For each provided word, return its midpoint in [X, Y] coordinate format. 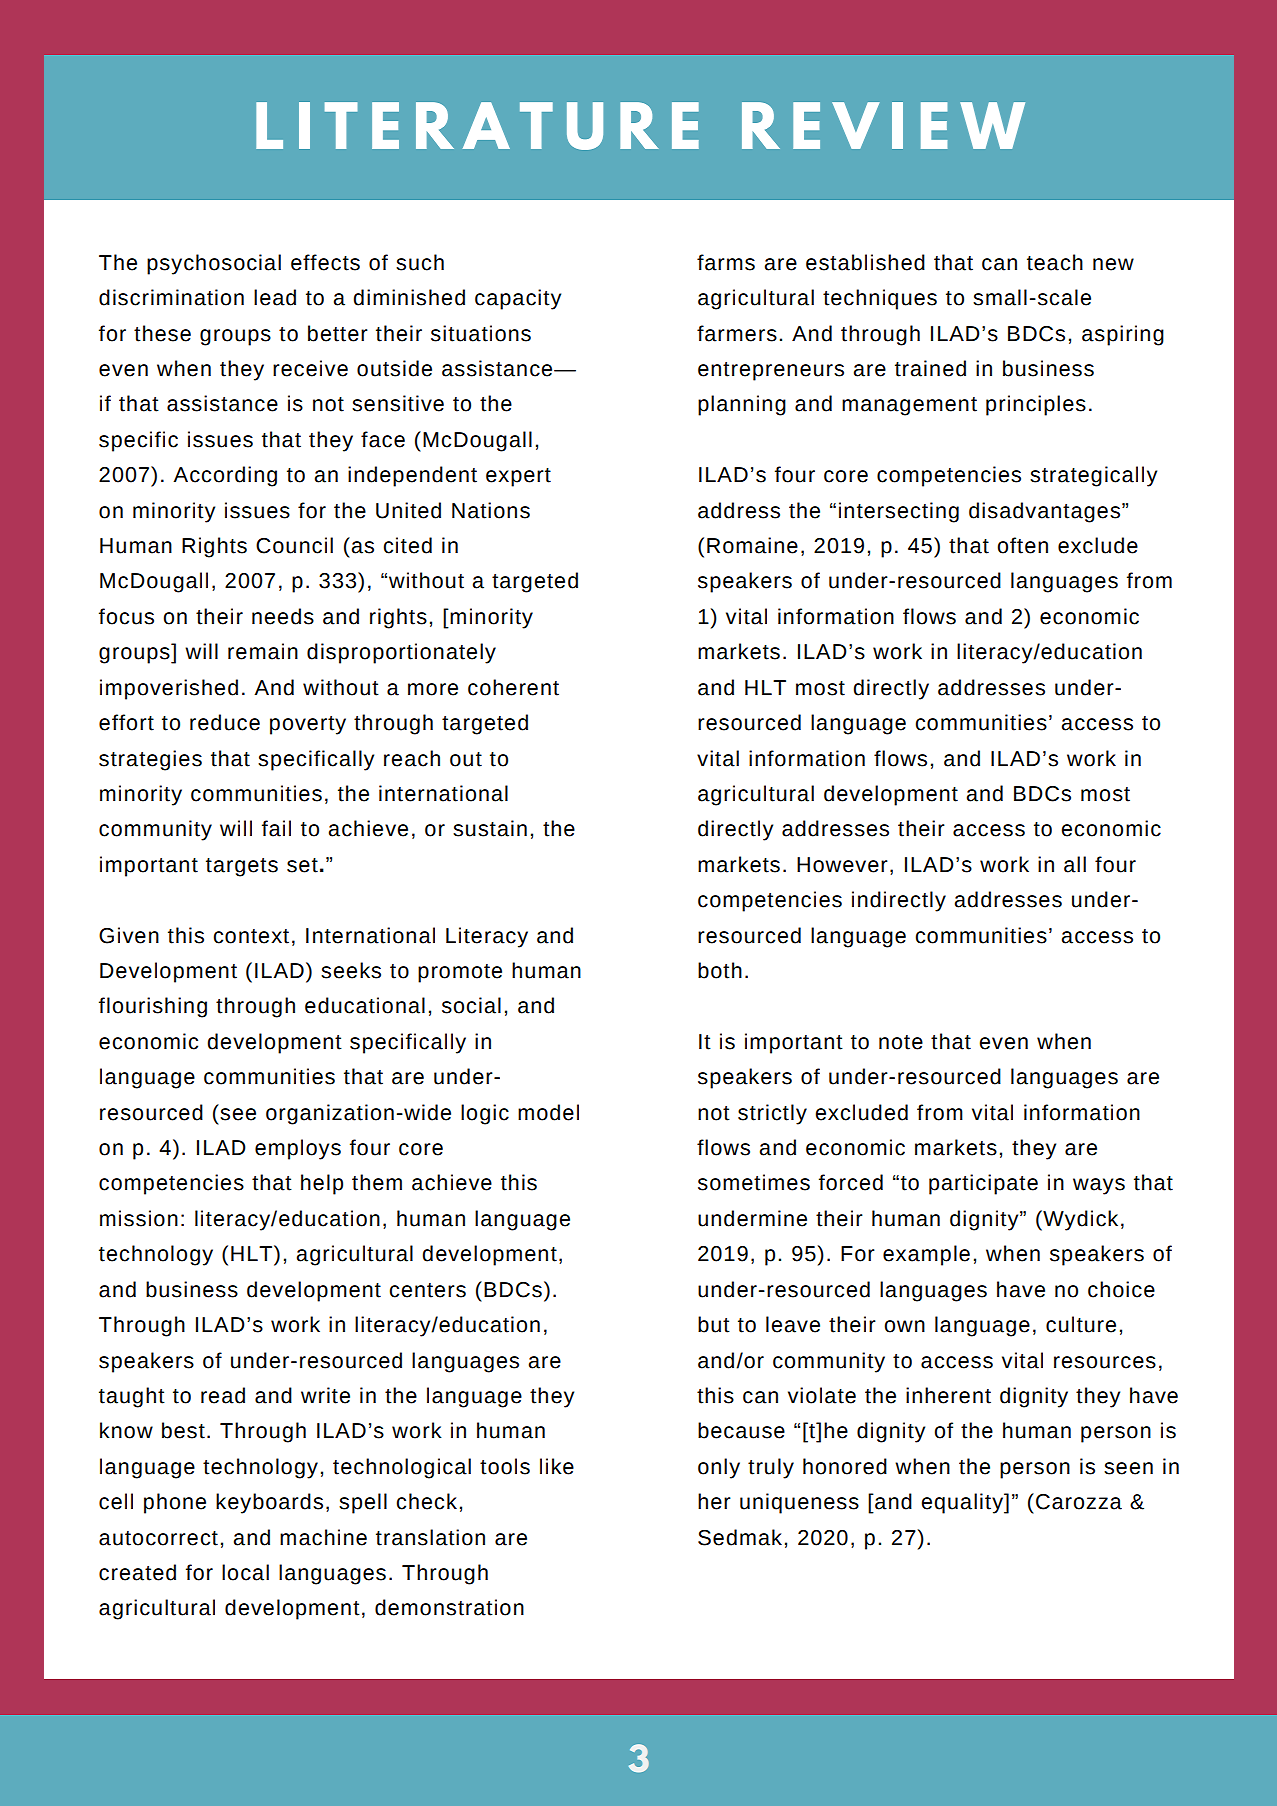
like [557, 1466]
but [714, 1324]
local [245, 1572]
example [926, 1255]
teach [1055, 262]
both [720, 970]
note [901, 1042]
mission [139, 1218]
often [1022, 545]
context [251, 936]
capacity [518, 299]
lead [275, 297]
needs [283, 616]
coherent [513, 687]
